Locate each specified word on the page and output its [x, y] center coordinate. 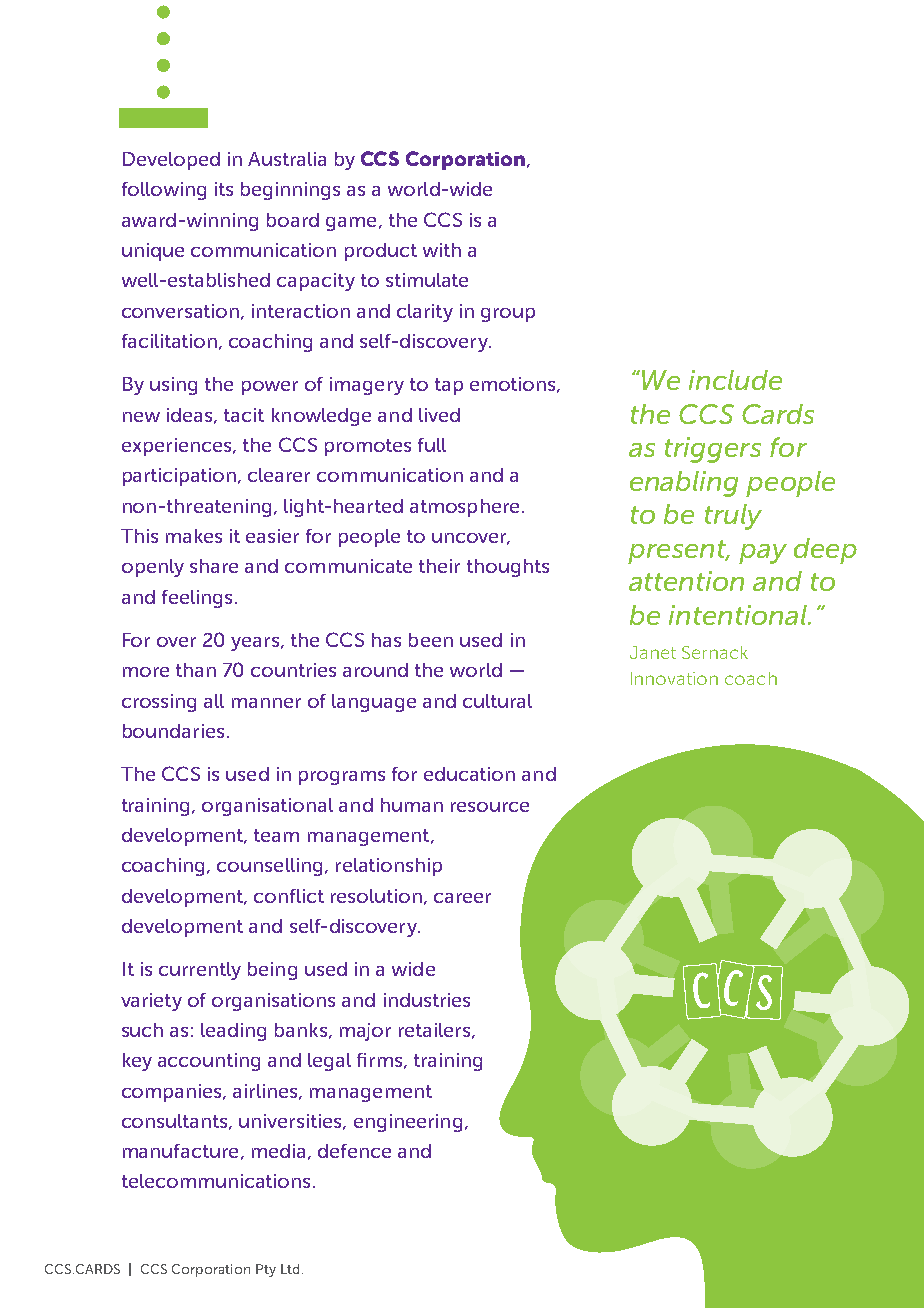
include [735, 380]
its [224, 189]
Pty [266, 1270]
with [442, 250]
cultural [497, 701]
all [214, 701]
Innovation [674, 678]
